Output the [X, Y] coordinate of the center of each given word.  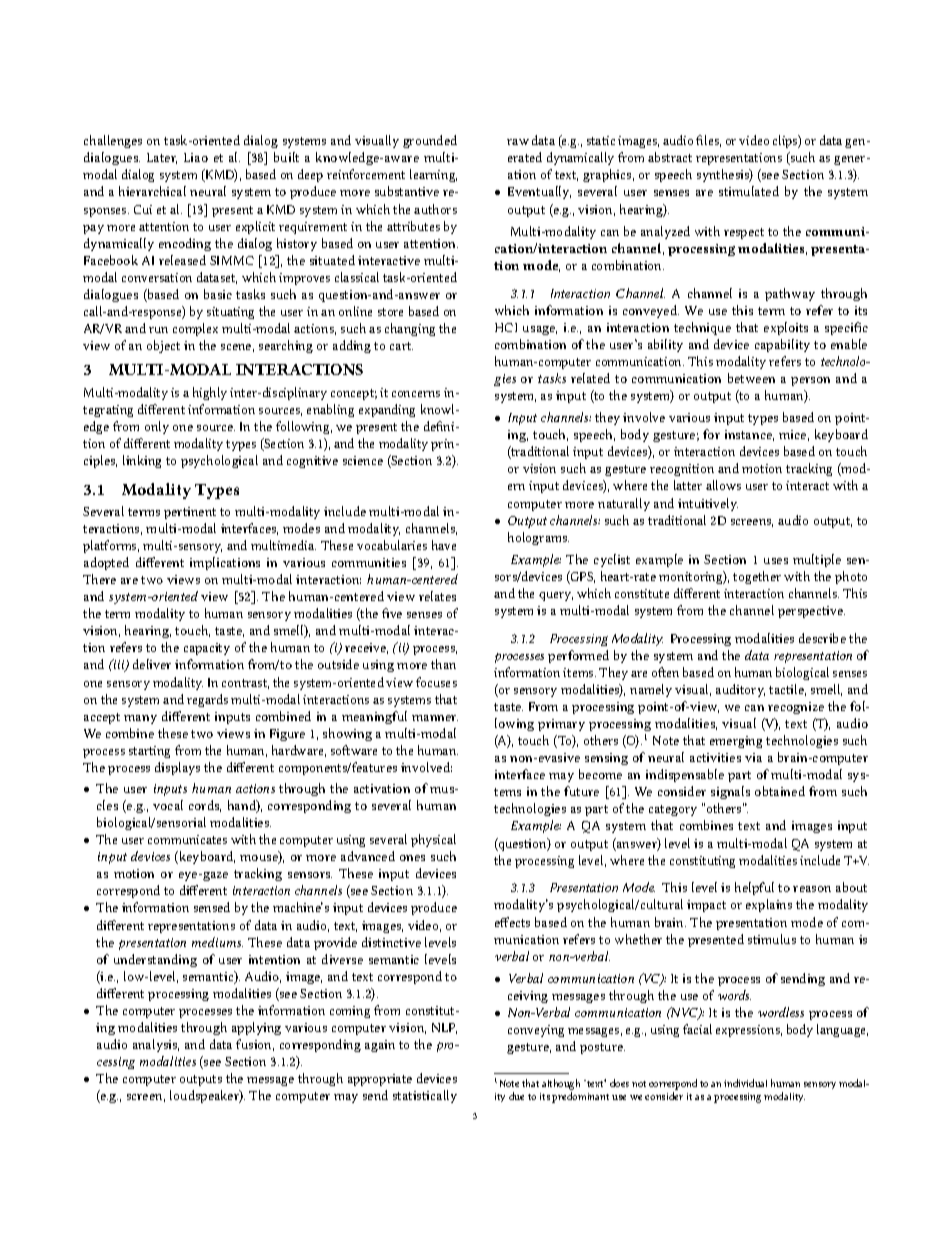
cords [205, 806]
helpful [754, 888]
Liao [196, 157]
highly [210, 393]
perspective [811, 612]
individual [745, 1083]
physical [433, 840]
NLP [444, 1028]
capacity [207, 649]
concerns [416, 394]
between [751, 378]
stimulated [749, 191]
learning [433, 175]
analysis [156, 1045]
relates [437, 596]
